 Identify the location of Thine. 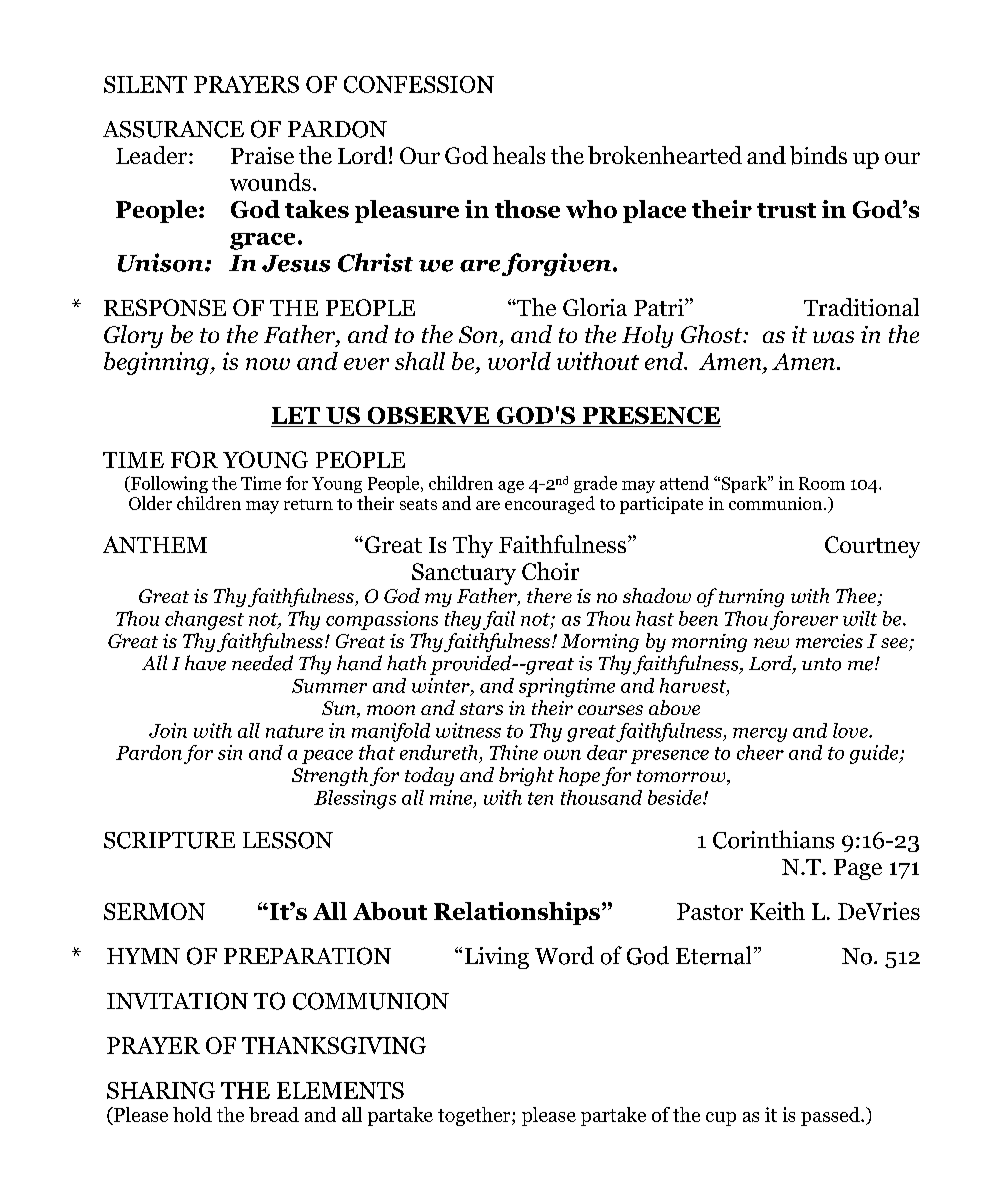
(514, 752).
